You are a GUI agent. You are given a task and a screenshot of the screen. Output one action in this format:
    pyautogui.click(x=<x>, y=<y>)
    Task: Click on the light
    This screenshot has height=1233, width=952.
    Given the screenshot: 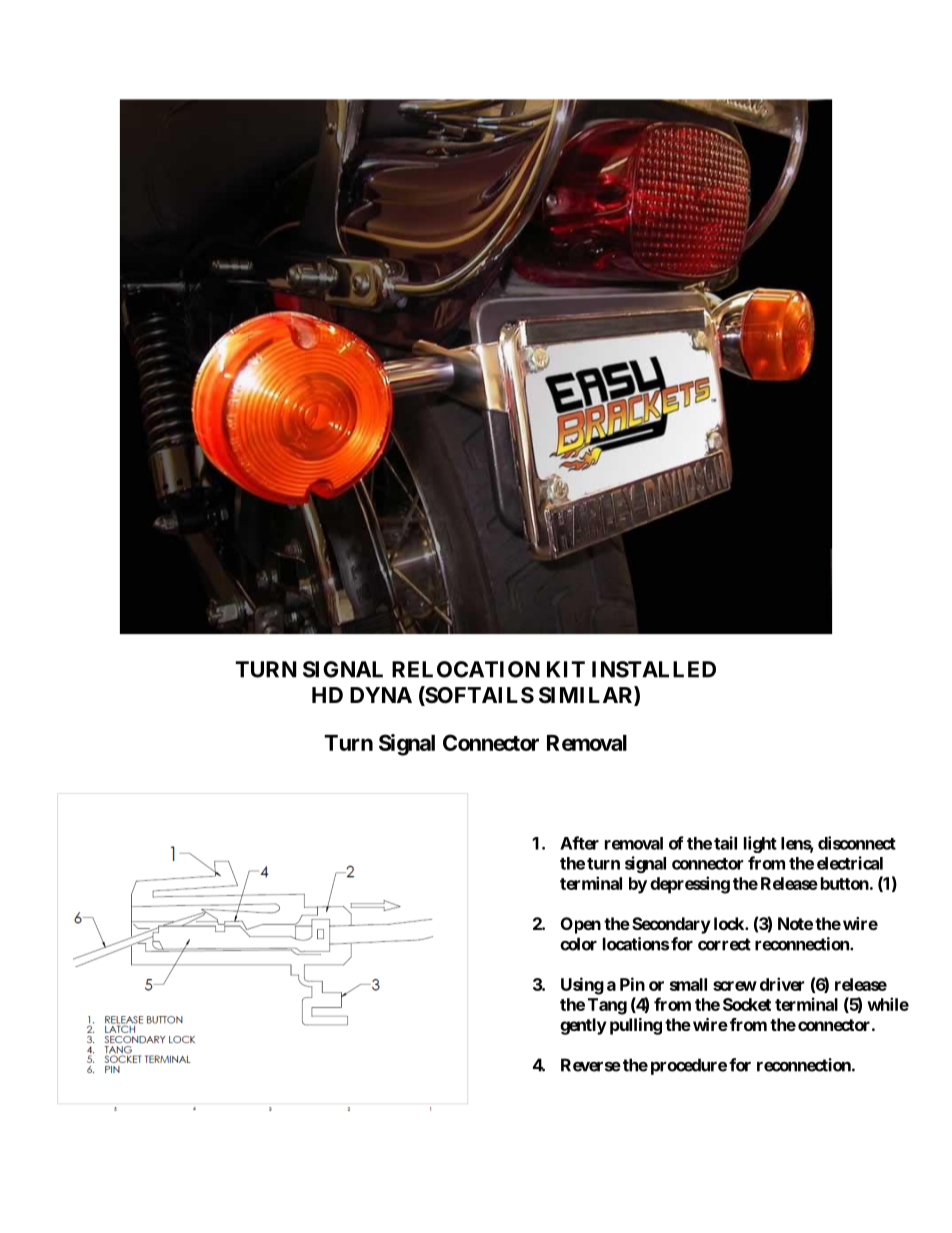 What is the action you would take?
    pyautogui.click(x=760, y=844)
